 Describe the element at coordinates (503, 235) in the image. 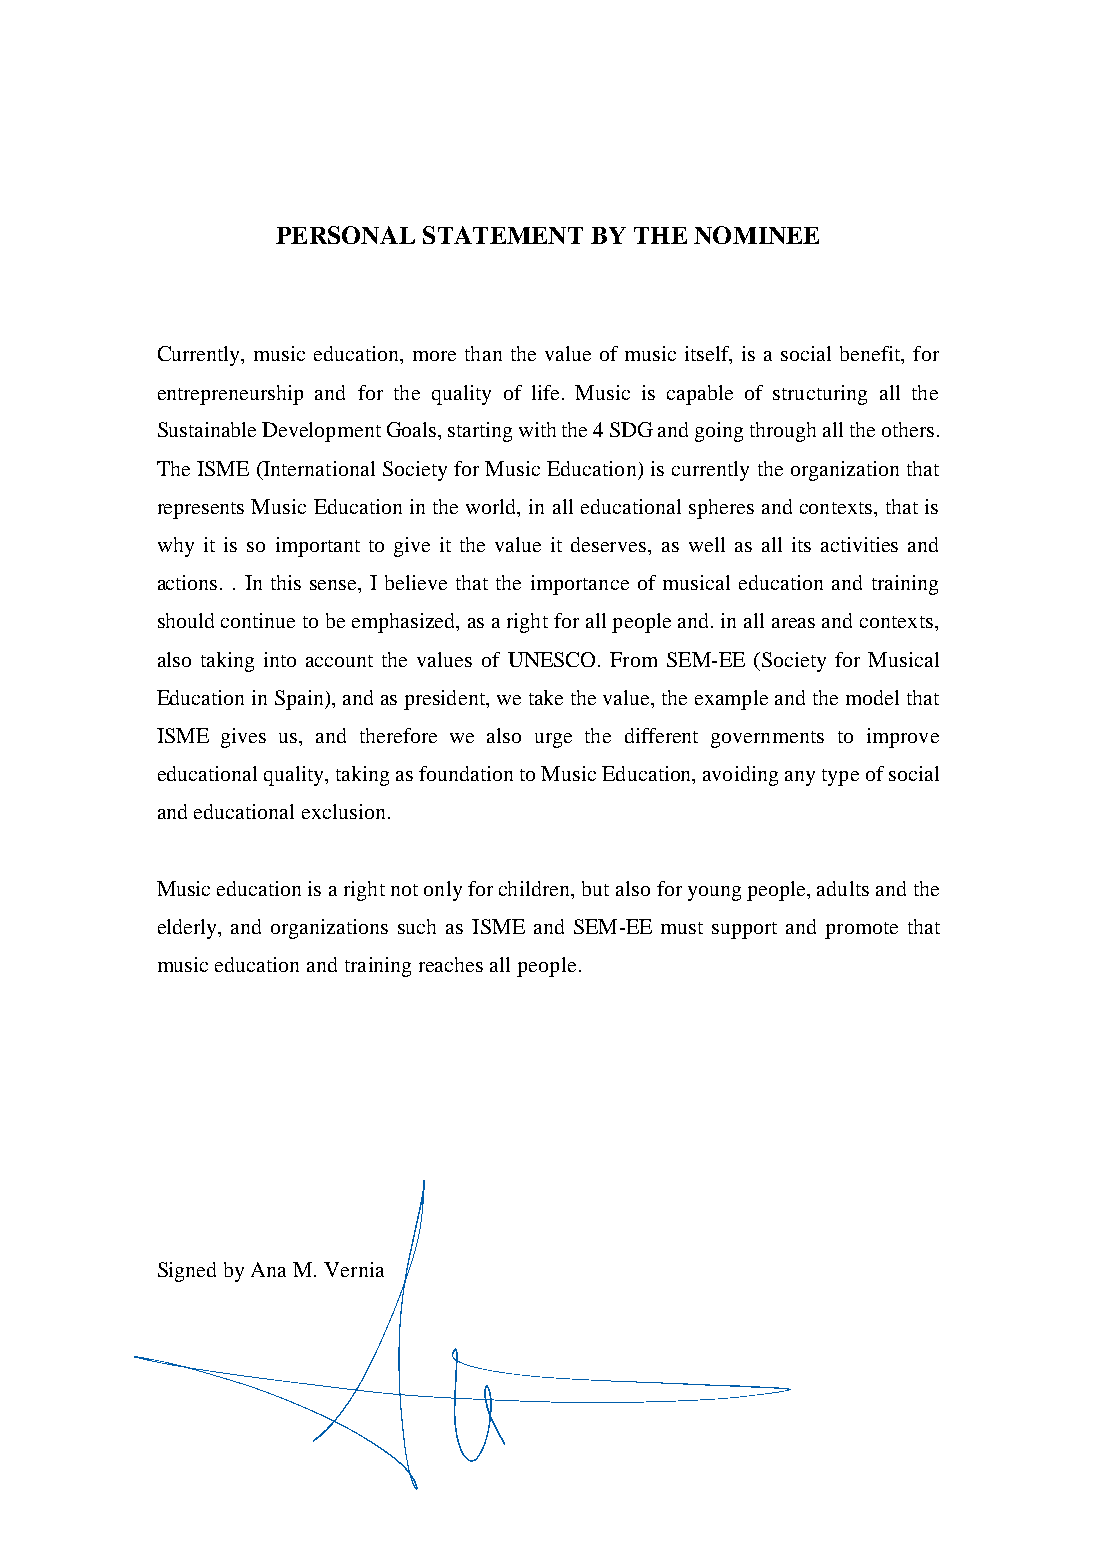

I see `STATEMENT` at that location.
